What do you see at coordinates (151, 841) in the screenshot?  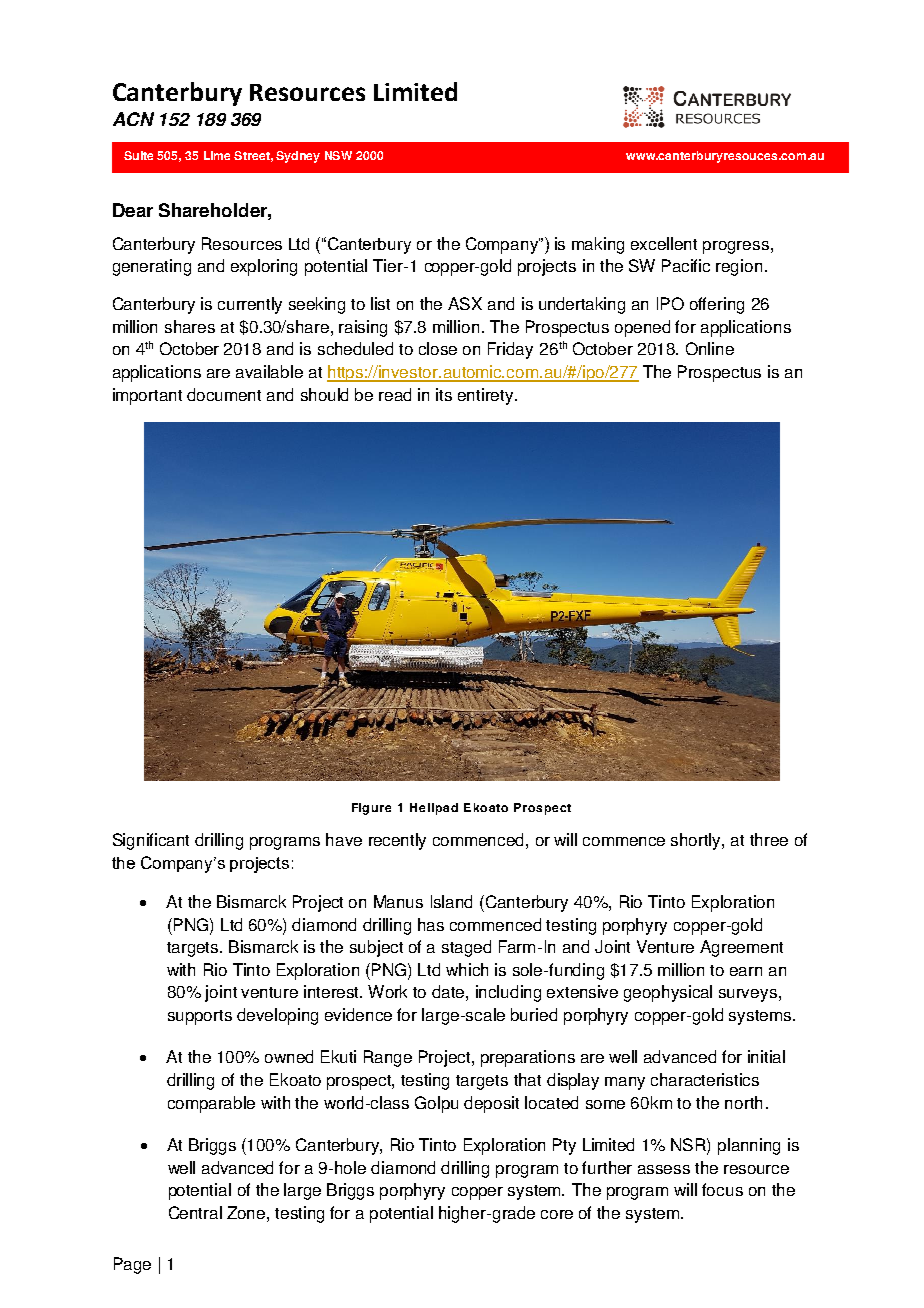 I see `Significant` at bounding box center [151, 841].
